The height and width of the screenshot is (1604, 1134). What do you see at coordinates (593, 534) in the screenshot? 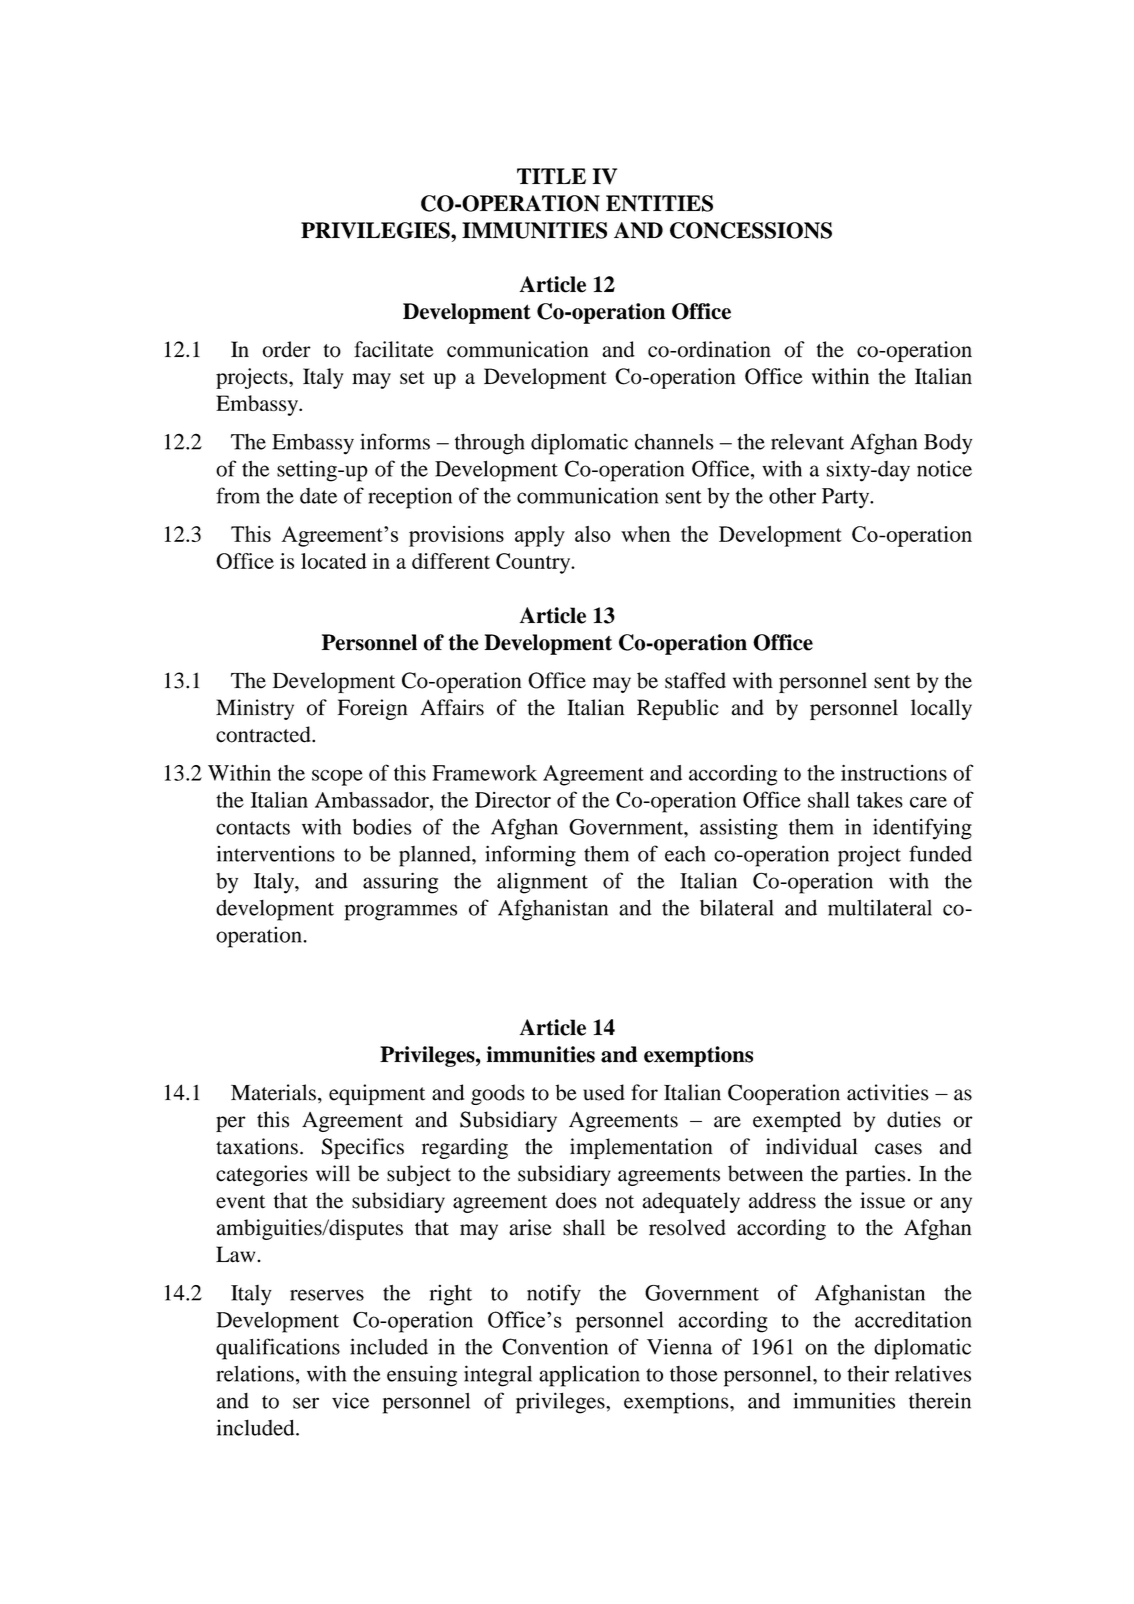
I see `also` at bounding box center [593, 534].
